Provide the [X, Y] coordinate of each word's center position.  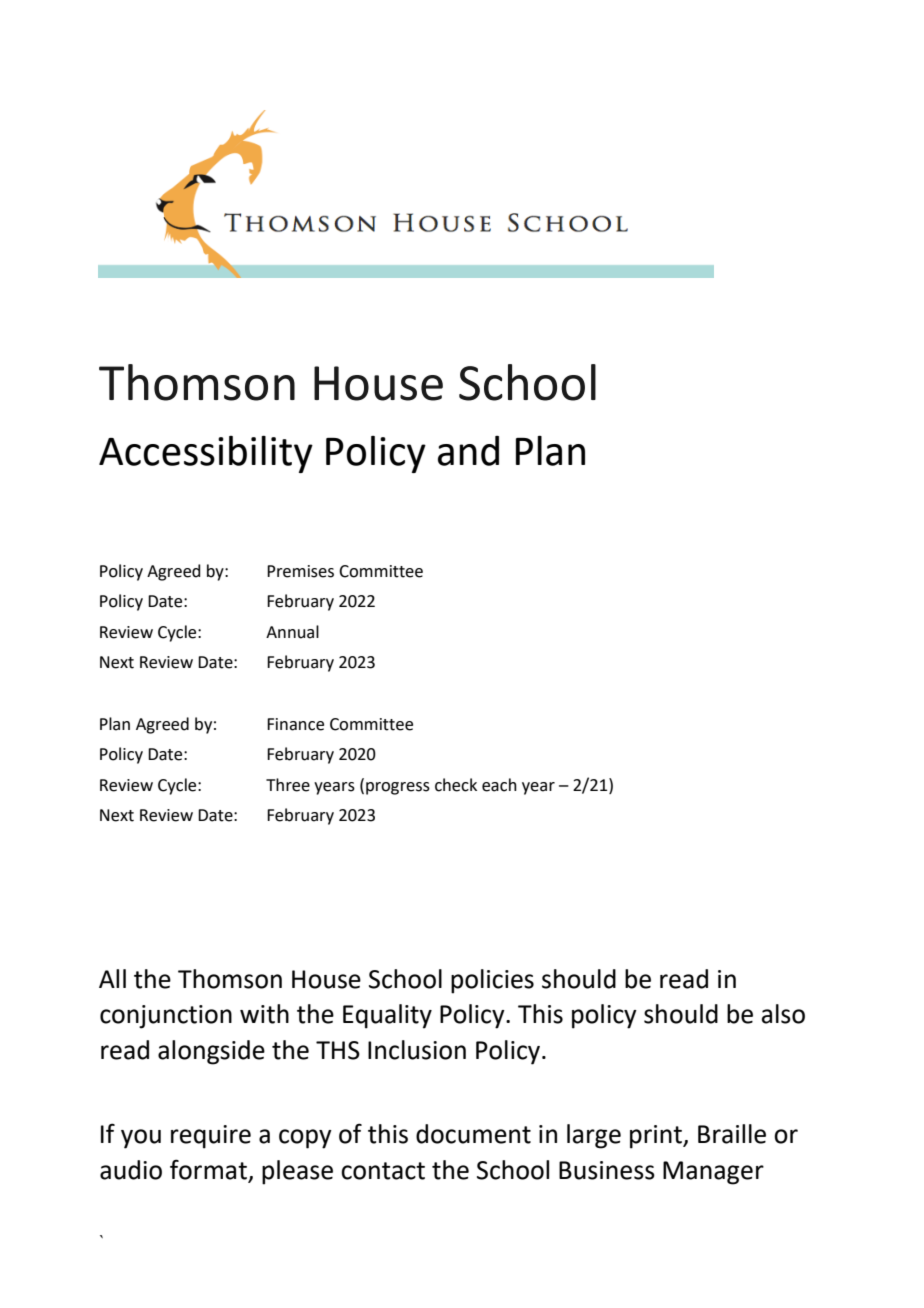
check [456, 785]
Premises [300, 571]
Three [288, 785]
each [499, 785]
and [468, 451]
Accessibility [206, 454]
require [211, 1137]
